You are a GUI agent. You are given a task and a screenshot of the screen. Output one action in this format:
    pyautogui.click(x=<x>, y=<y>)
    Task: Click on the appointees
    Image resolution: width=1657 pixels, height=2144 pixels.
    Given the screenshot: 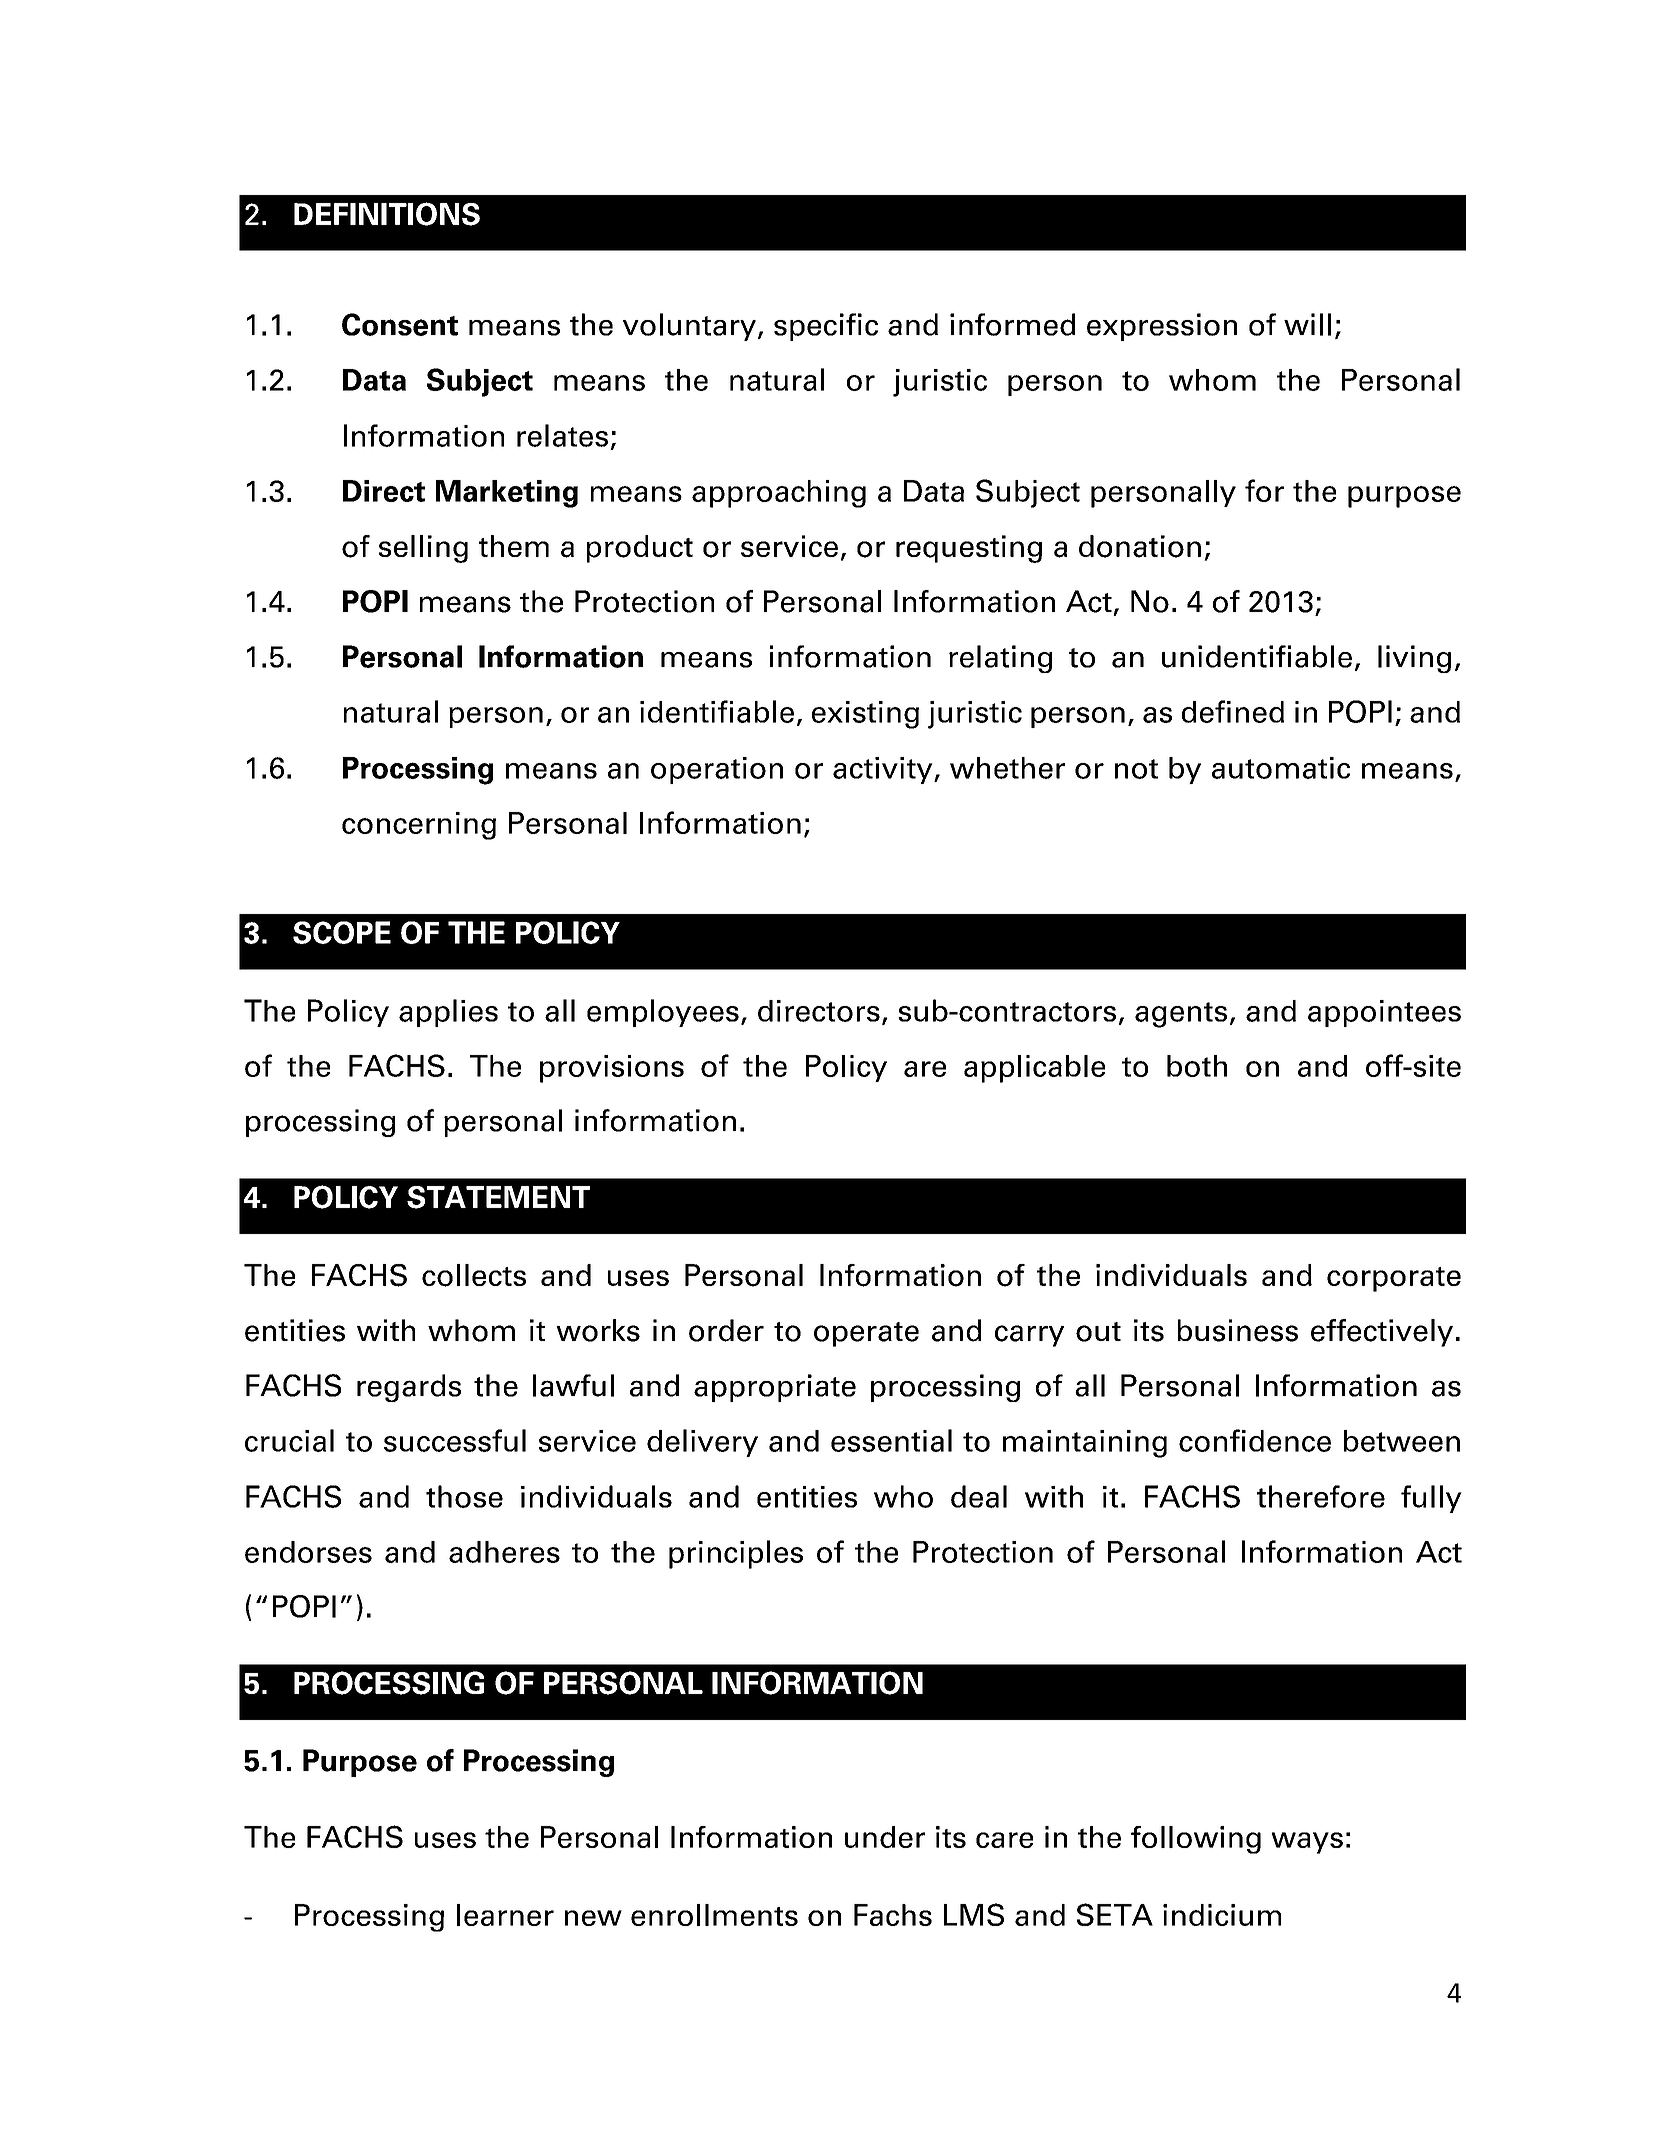 What is the action you would take?
    pyautogui.click(x=1384, y=1013)
